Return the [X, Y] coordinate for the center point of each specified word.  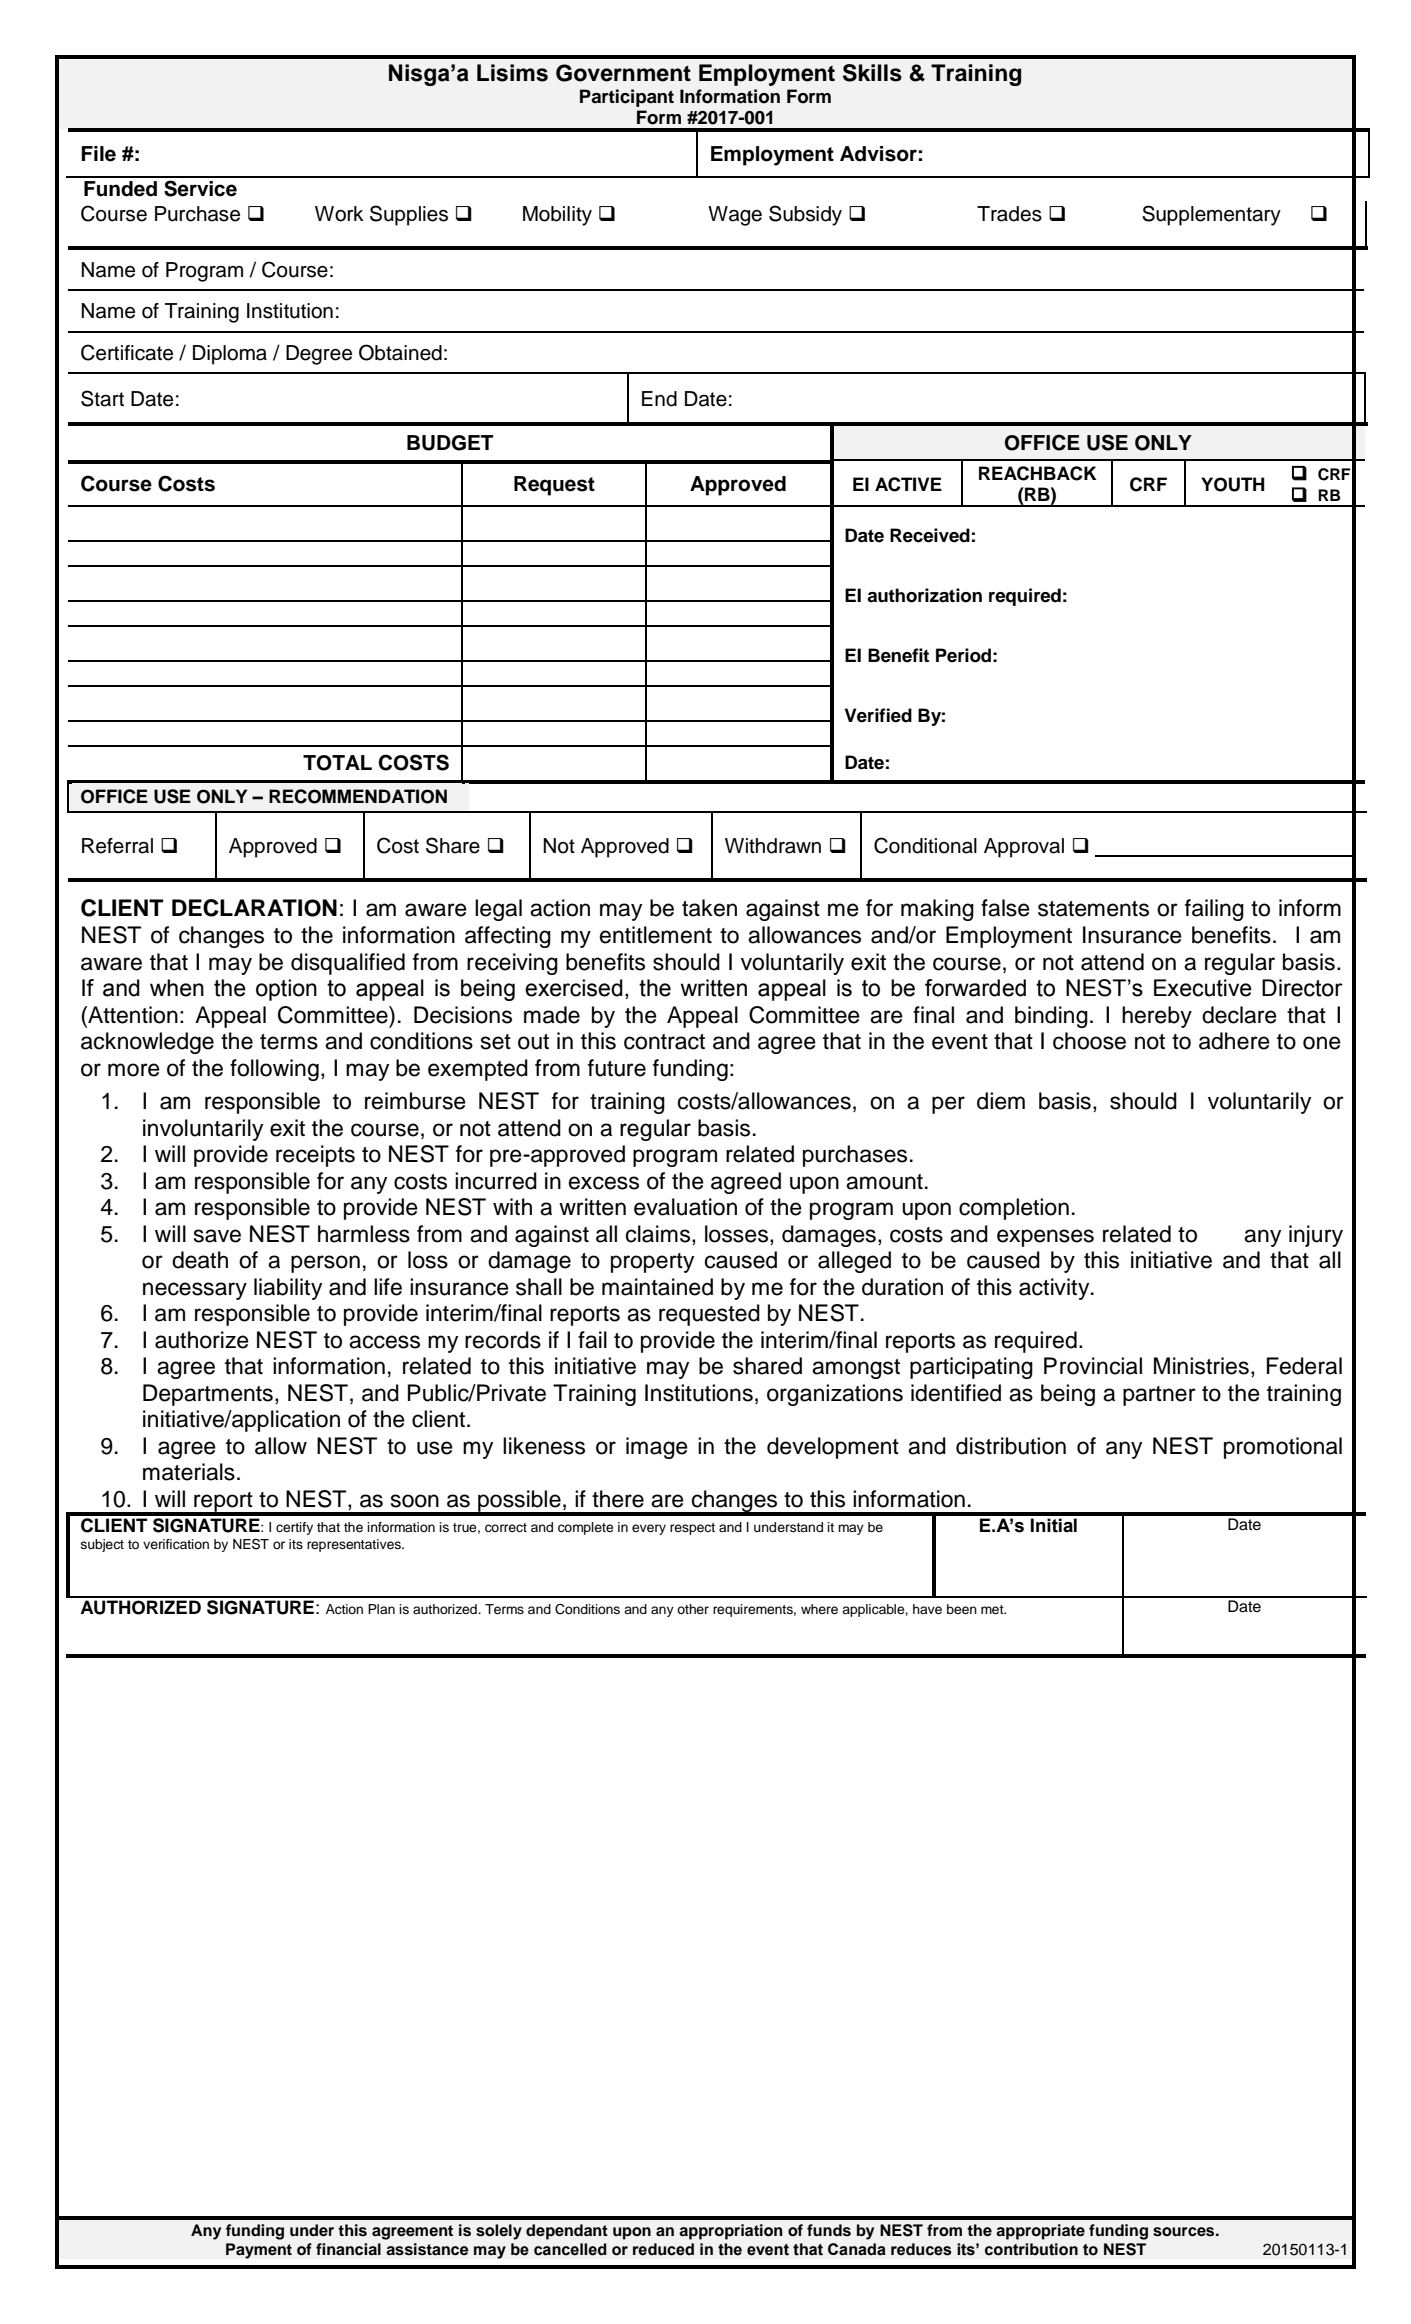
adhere [1234, 1041]
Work [339, 214]
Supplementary [1211, 215]
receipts [315, 1156]
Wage [735, 216]
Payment [259, 2251]
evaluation [685, 1207]
